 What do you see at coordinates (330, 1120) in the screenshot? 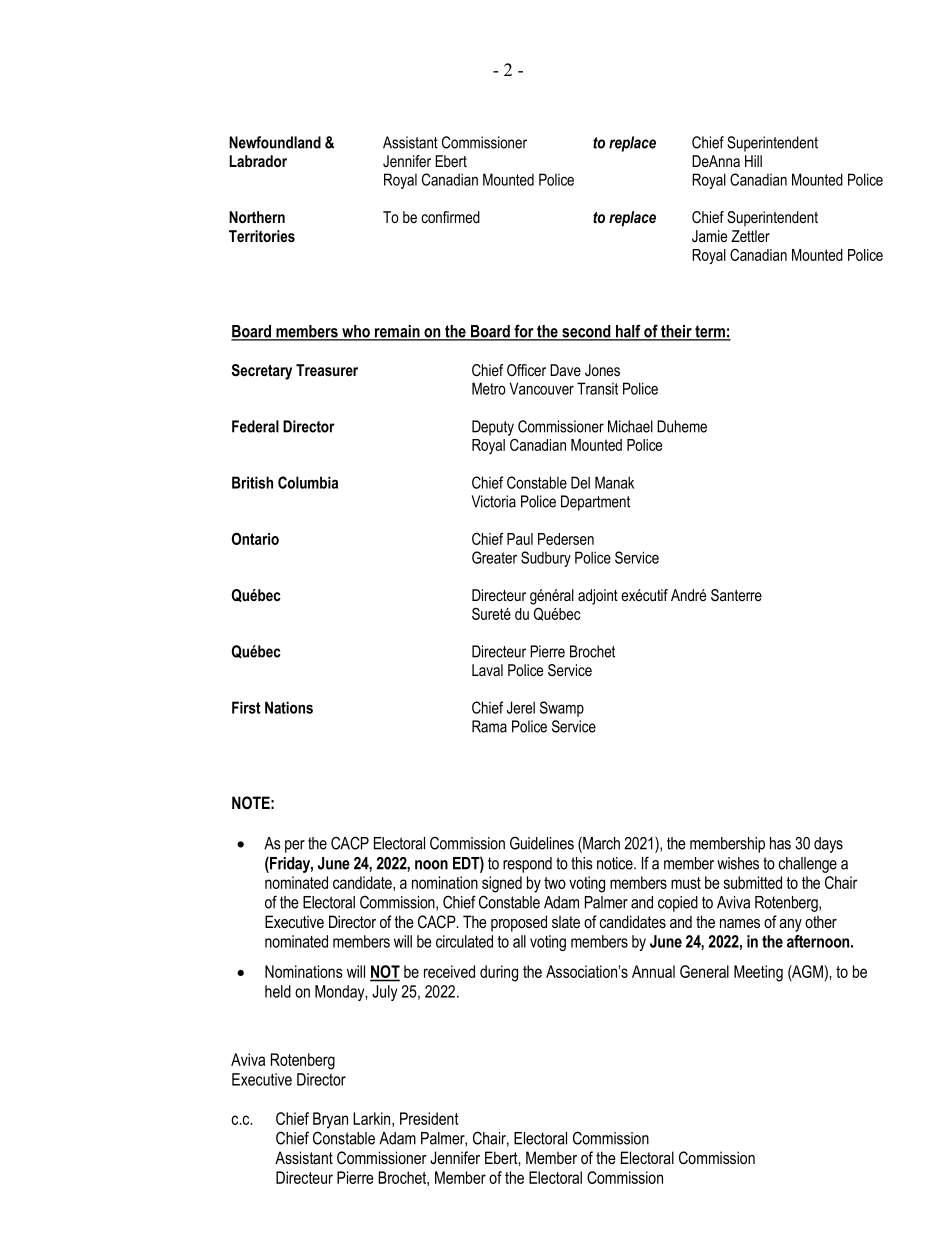
I see `Bryan` at bounding box center [330, 1120].
